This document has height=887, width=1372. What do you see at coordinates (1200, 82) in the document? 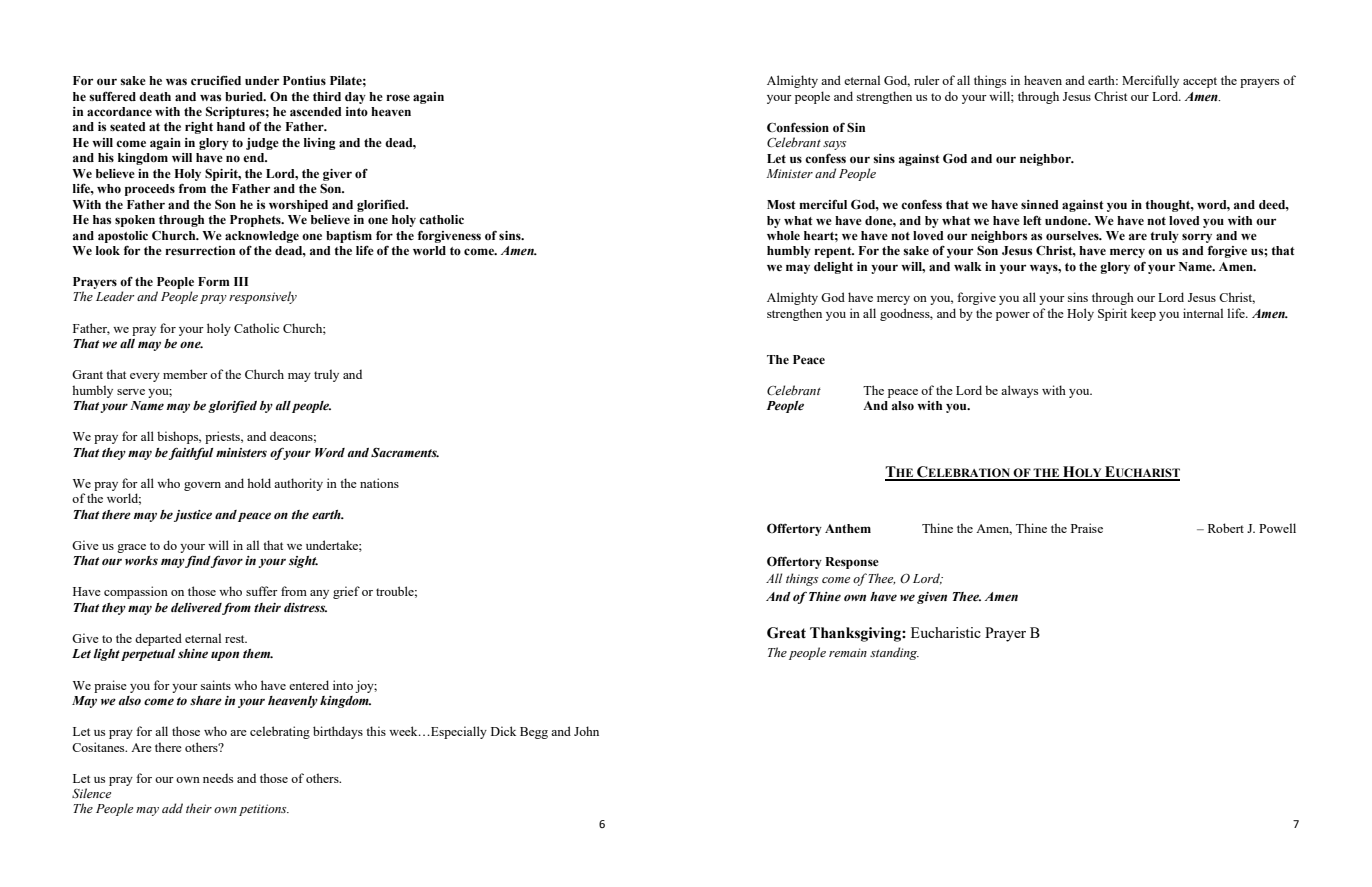
I see `accept` at bounding box center [1200, 82].
